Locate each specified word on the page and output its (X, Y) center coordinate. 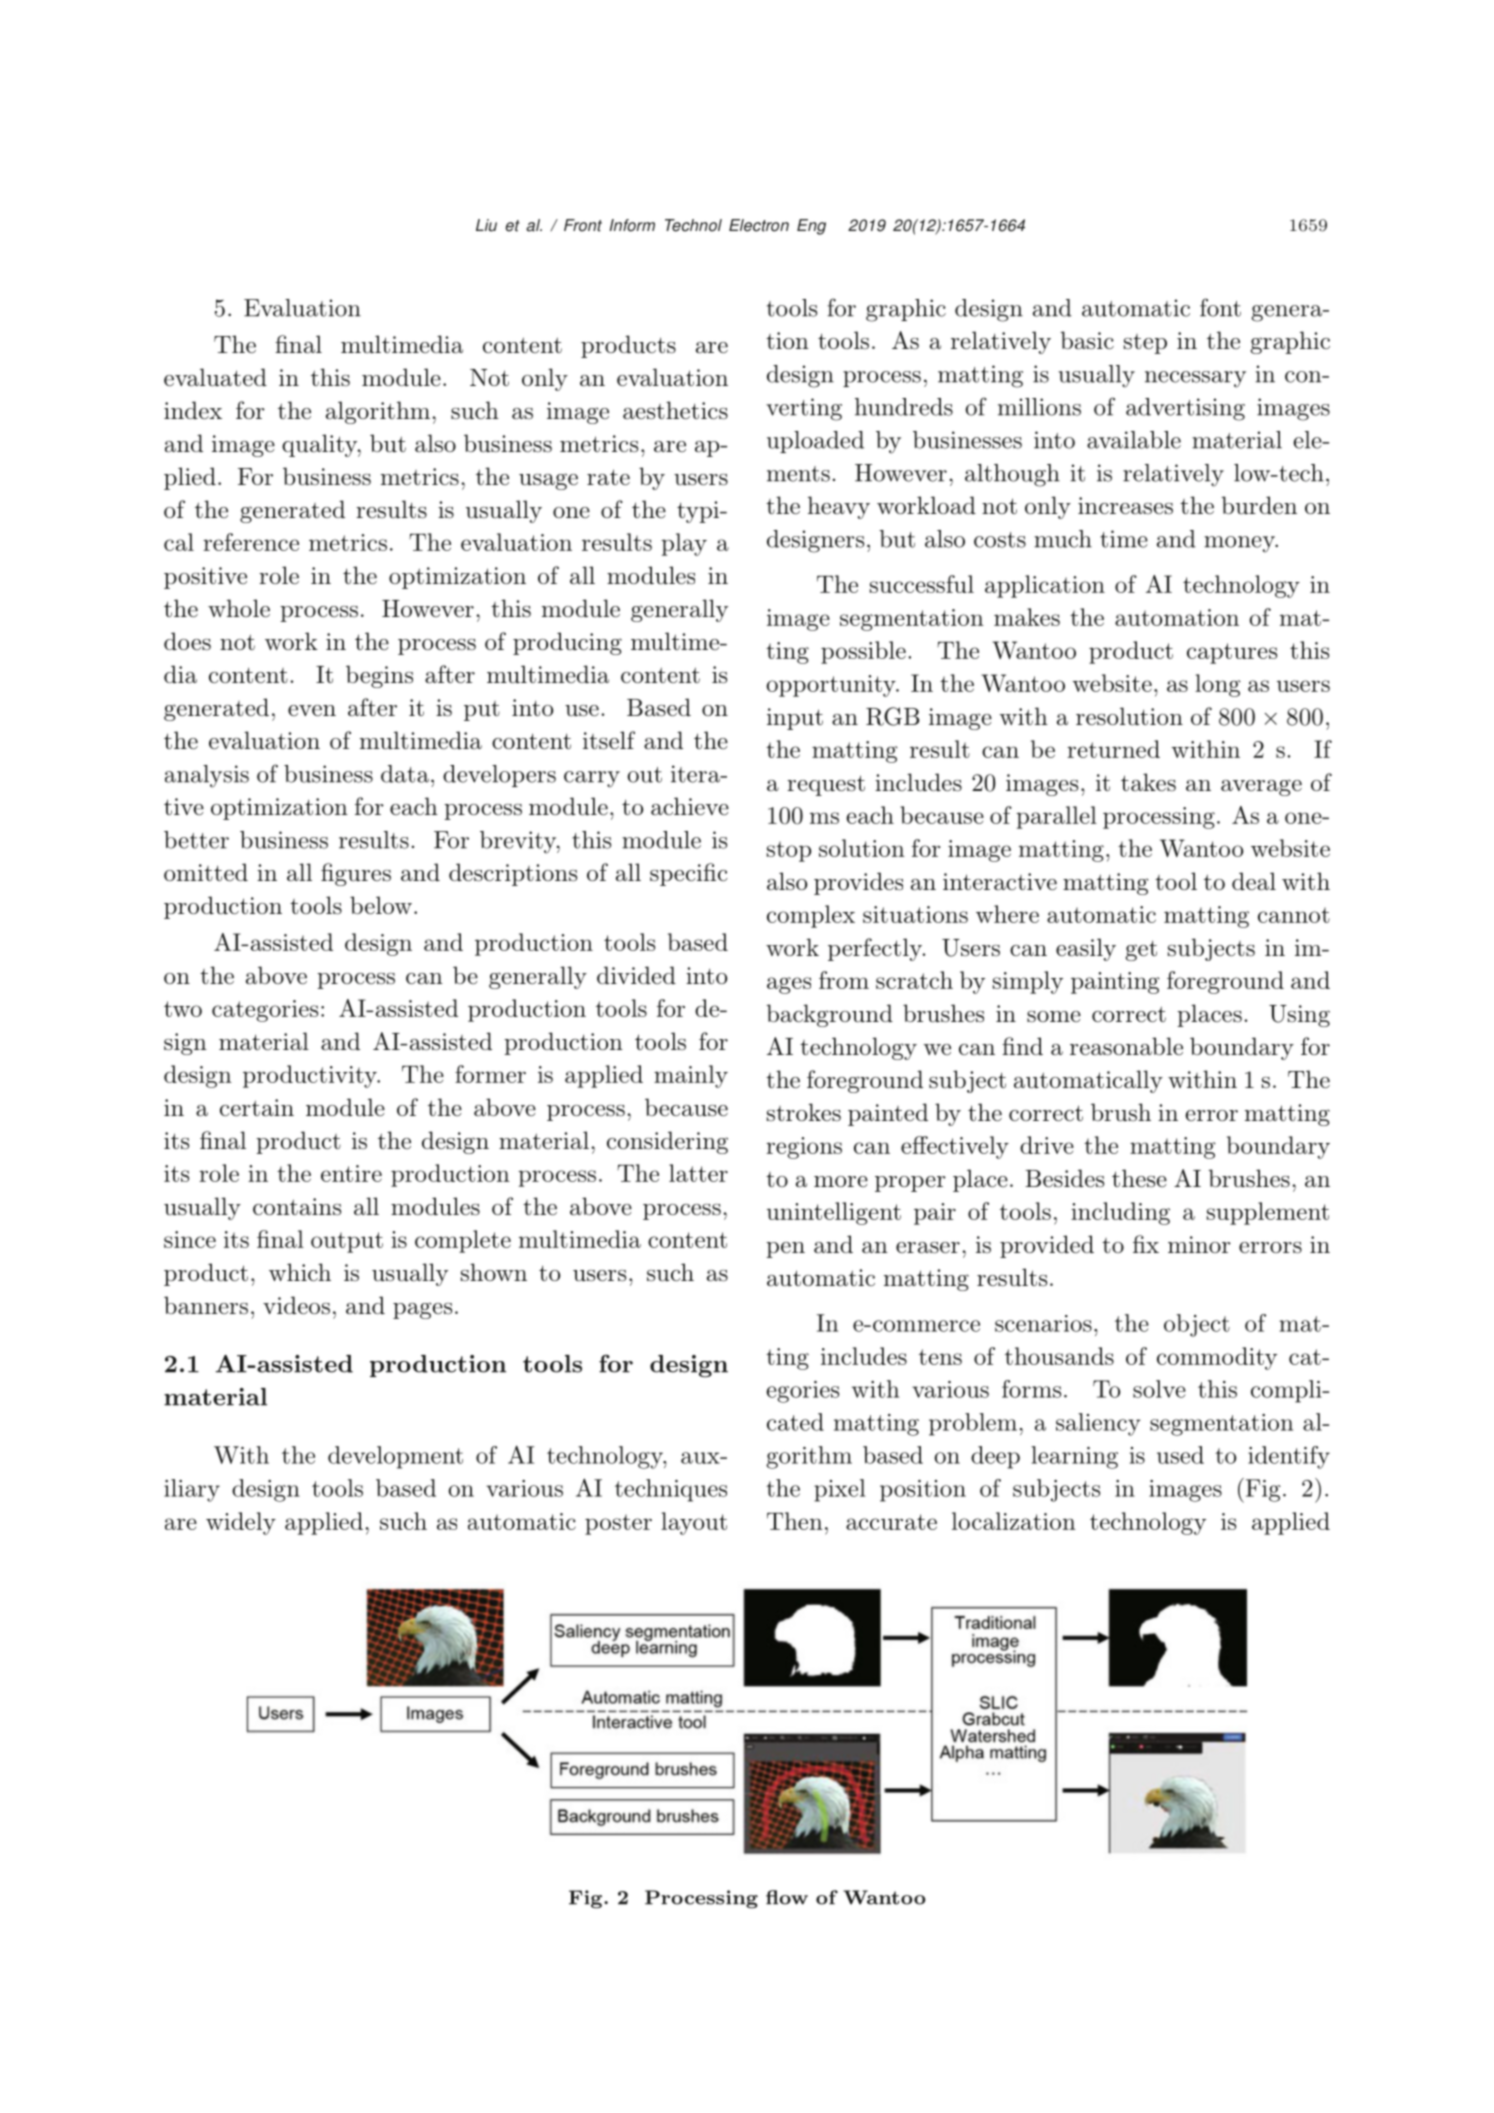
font (1220, 307)
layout (694, 1523)
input (795, 719)
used (1180, 1455)
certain (257, 1108)
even (312, 711)
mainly (691, 1076)
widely (241, 1523)
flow (787, 1897)
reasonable (1126, 1046)
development (395, 1457)
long (1218, 685)
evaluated (215, 377)
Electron (759, 225)
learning (1074, 1457)
